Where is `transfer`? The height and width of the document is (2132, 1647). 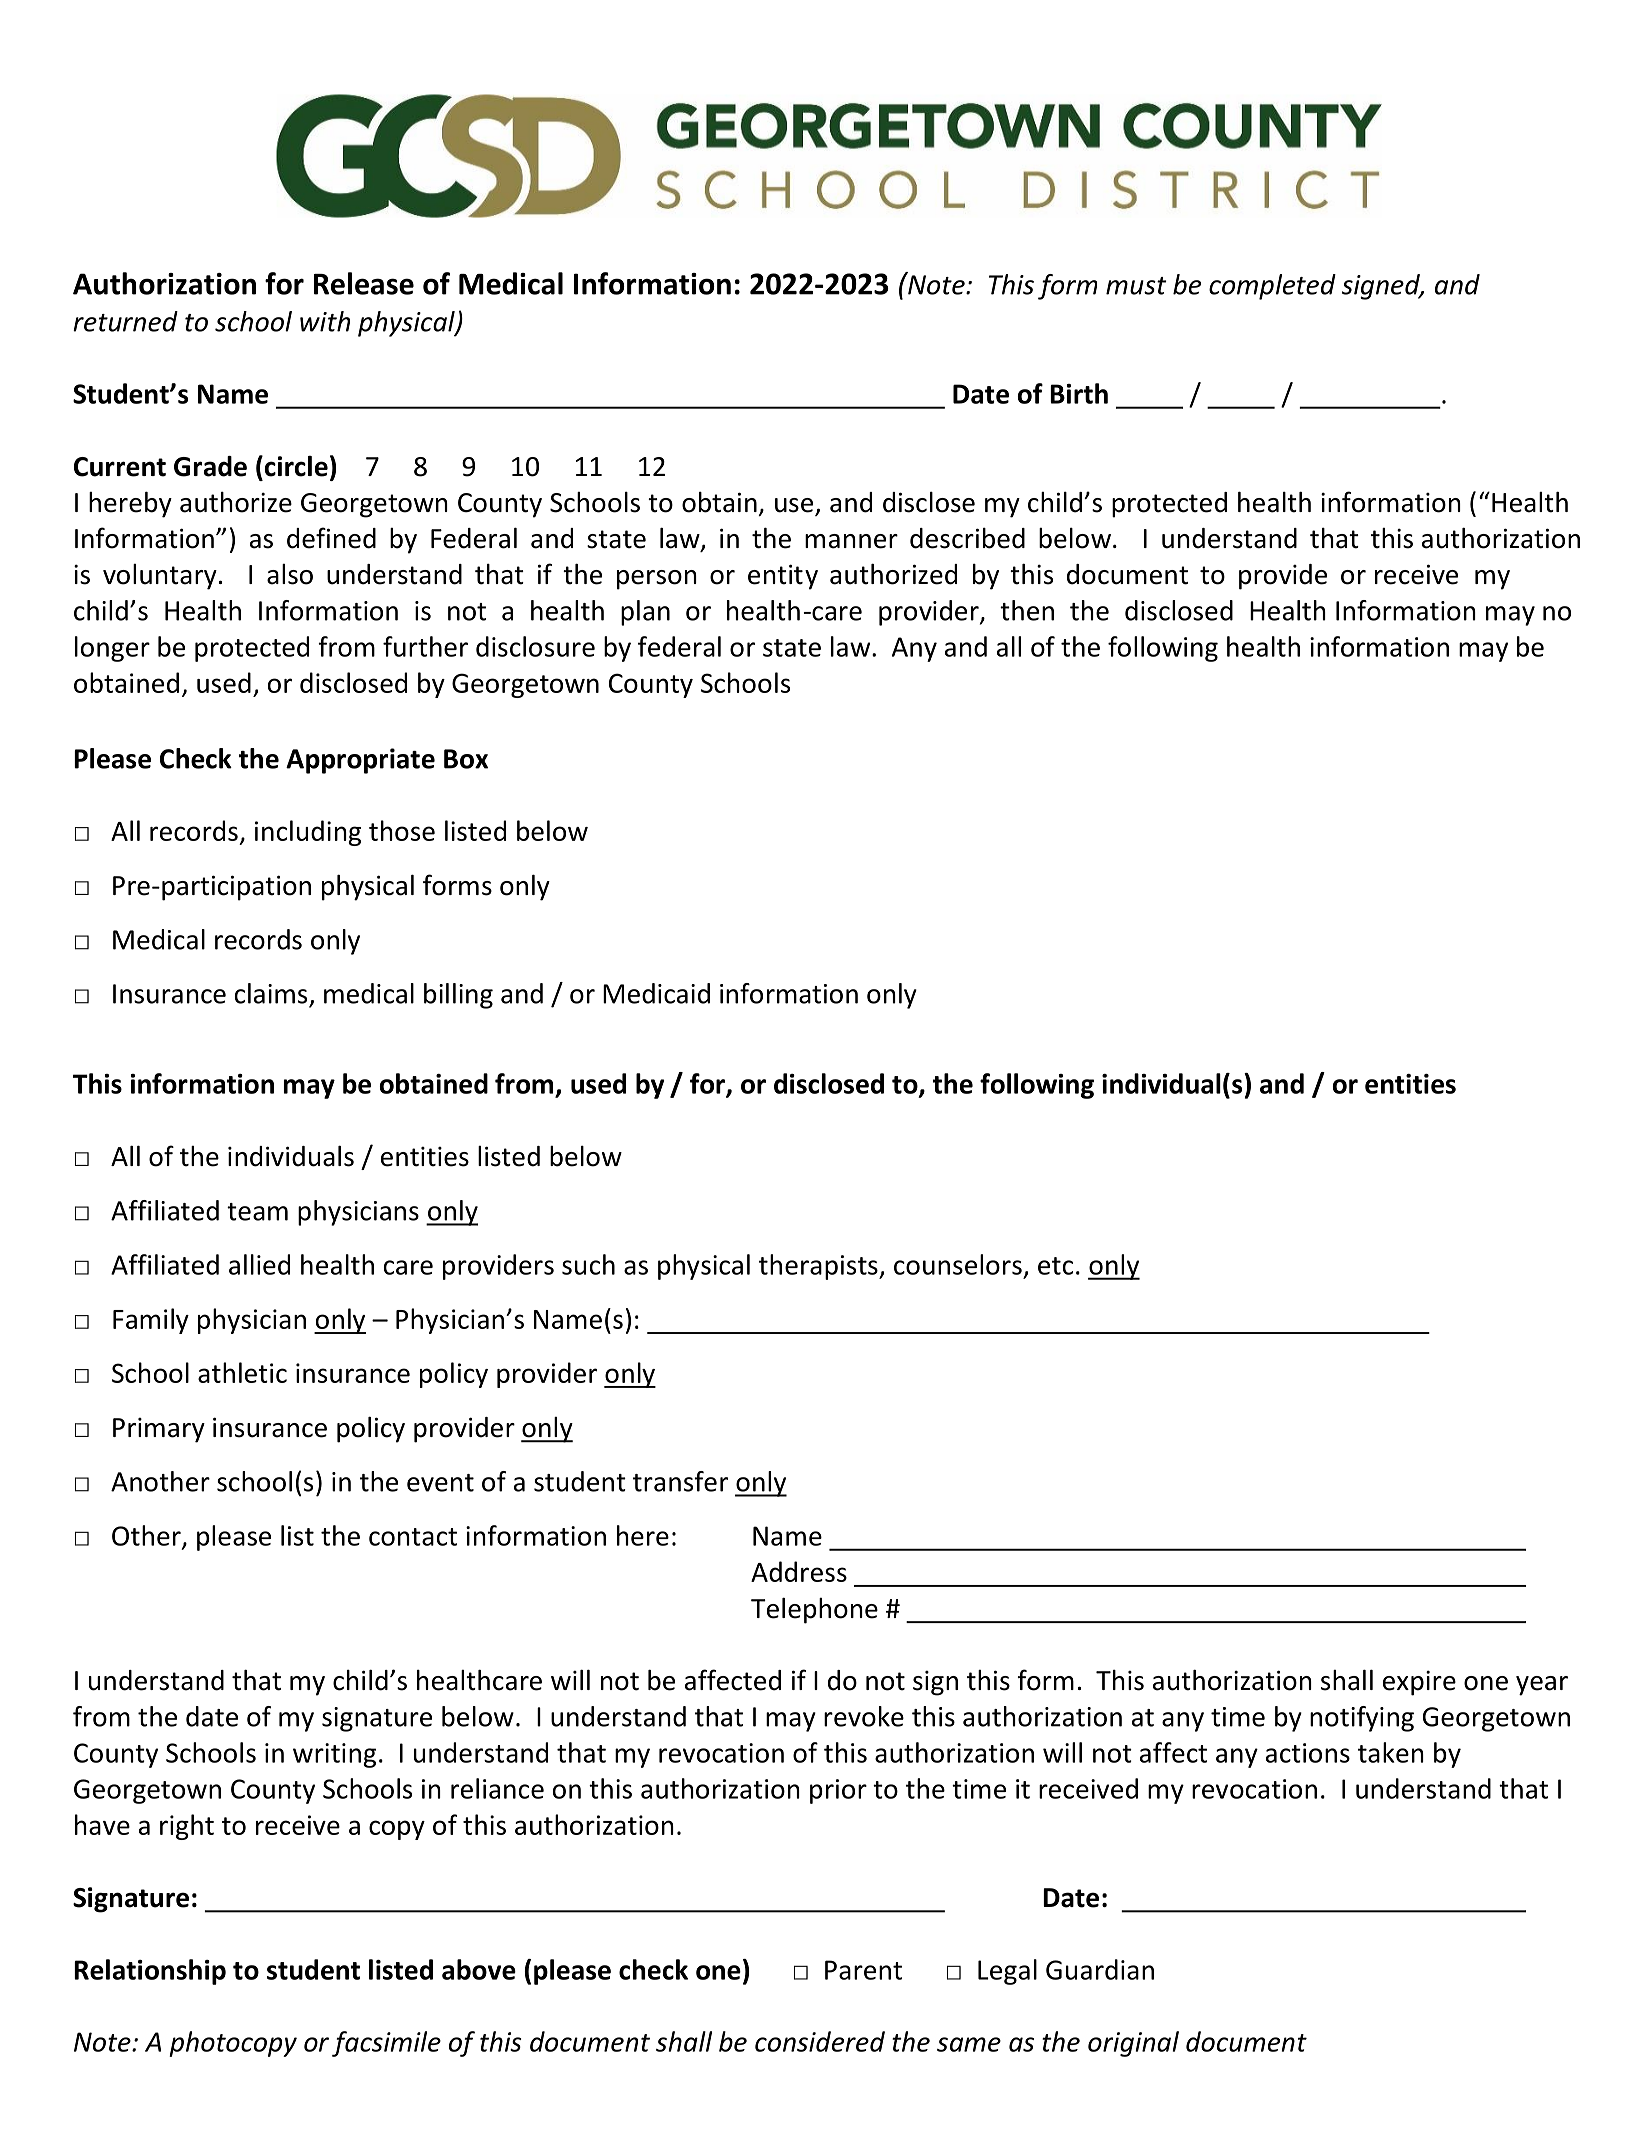
transfer is located at coordinates (680, 1481).
